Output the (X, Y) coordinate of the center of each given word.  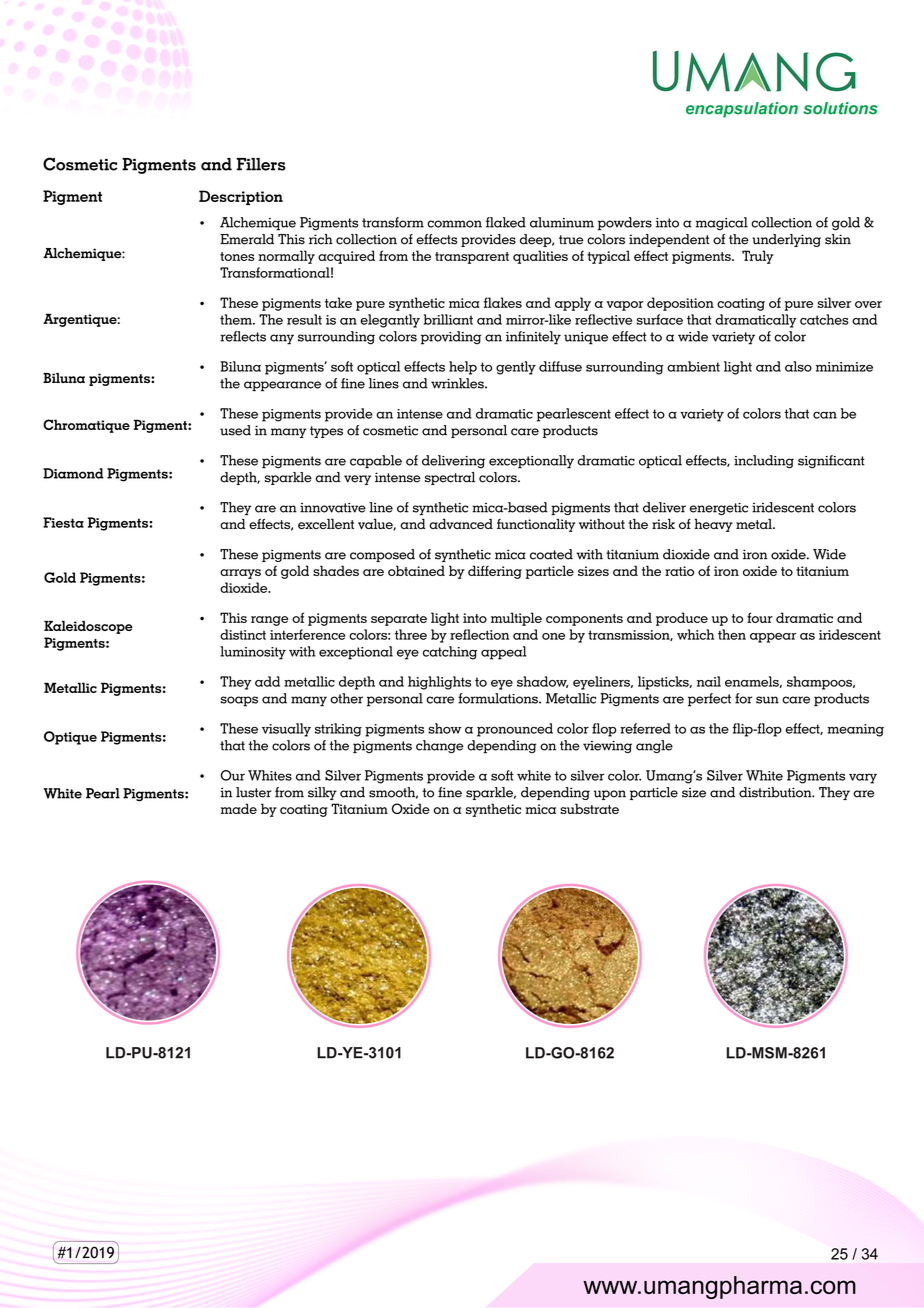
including (764, 462)
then (732, 634)
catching (450, 653)
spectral (450, 478)
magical (722, 224)
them (237, 319)
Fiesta (63, 522)
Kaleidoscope (88, 627)
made (239, 808)
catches (824, 319)
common (454, 224)
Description (241, 197)
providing (451, 338)
